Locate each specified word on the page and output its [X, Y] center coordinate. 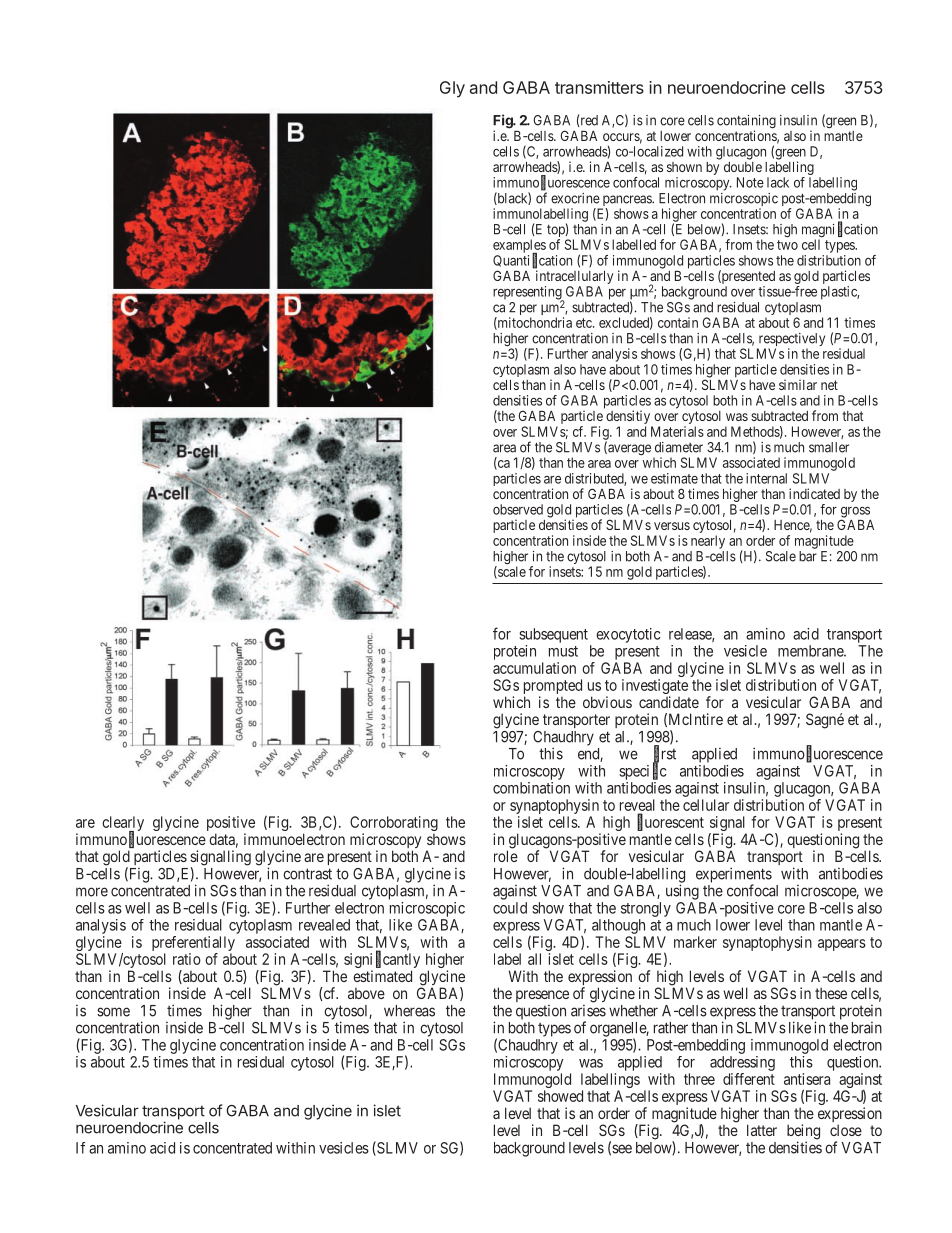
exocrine [575, 198]
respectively [791, 341]
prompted [553, 688]
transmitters [599, 87]
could [510, 908]
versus [672, 526]
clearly [123, 825]
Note [750, 182]
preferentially [193, 945]
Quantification [532, 261]
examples [519, 247]
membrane [811, 651]
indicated [814, 493]
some [113, 1012]
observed [518, 509]
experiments [734, 876]
